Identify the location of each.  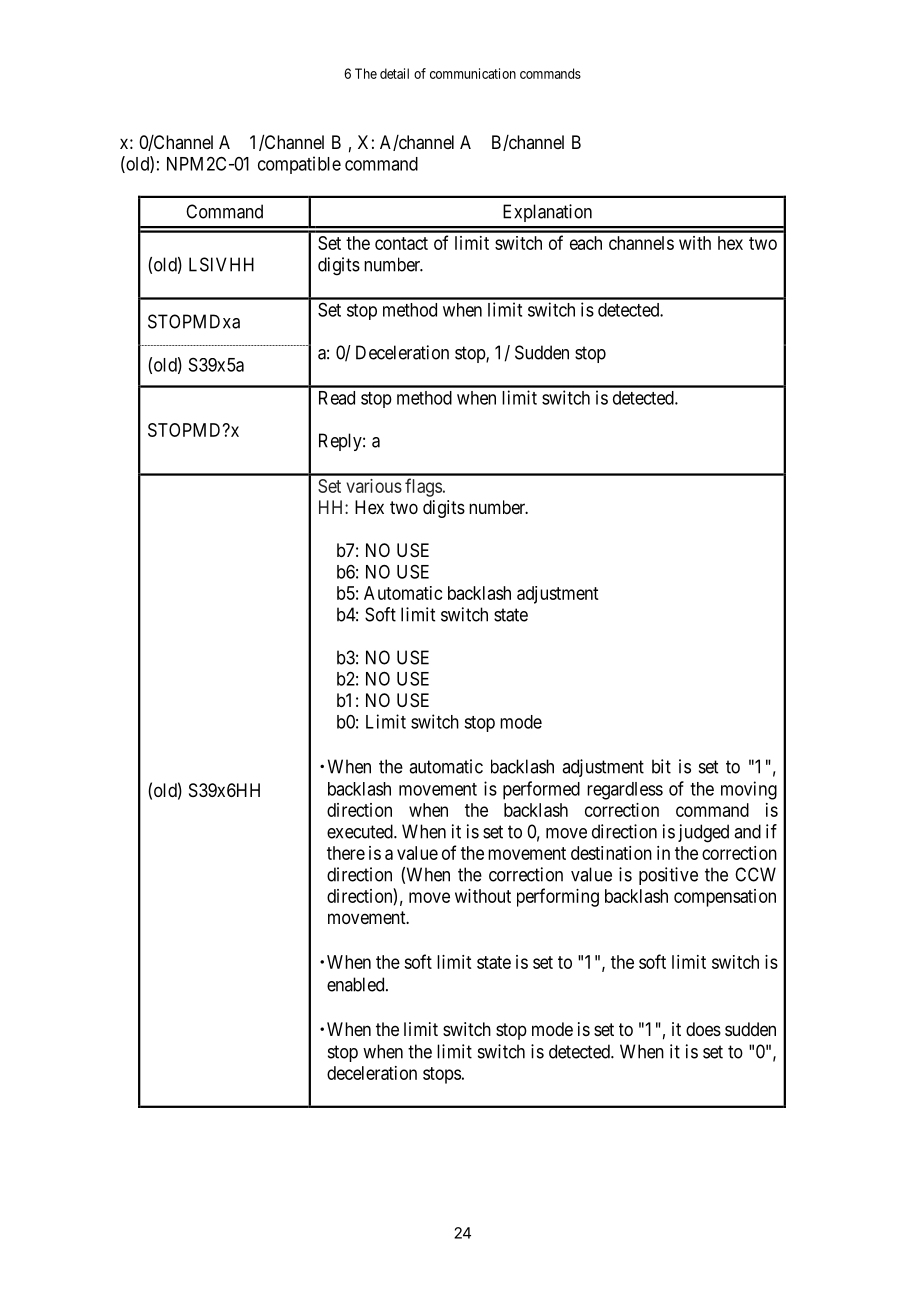
(586, 243).
